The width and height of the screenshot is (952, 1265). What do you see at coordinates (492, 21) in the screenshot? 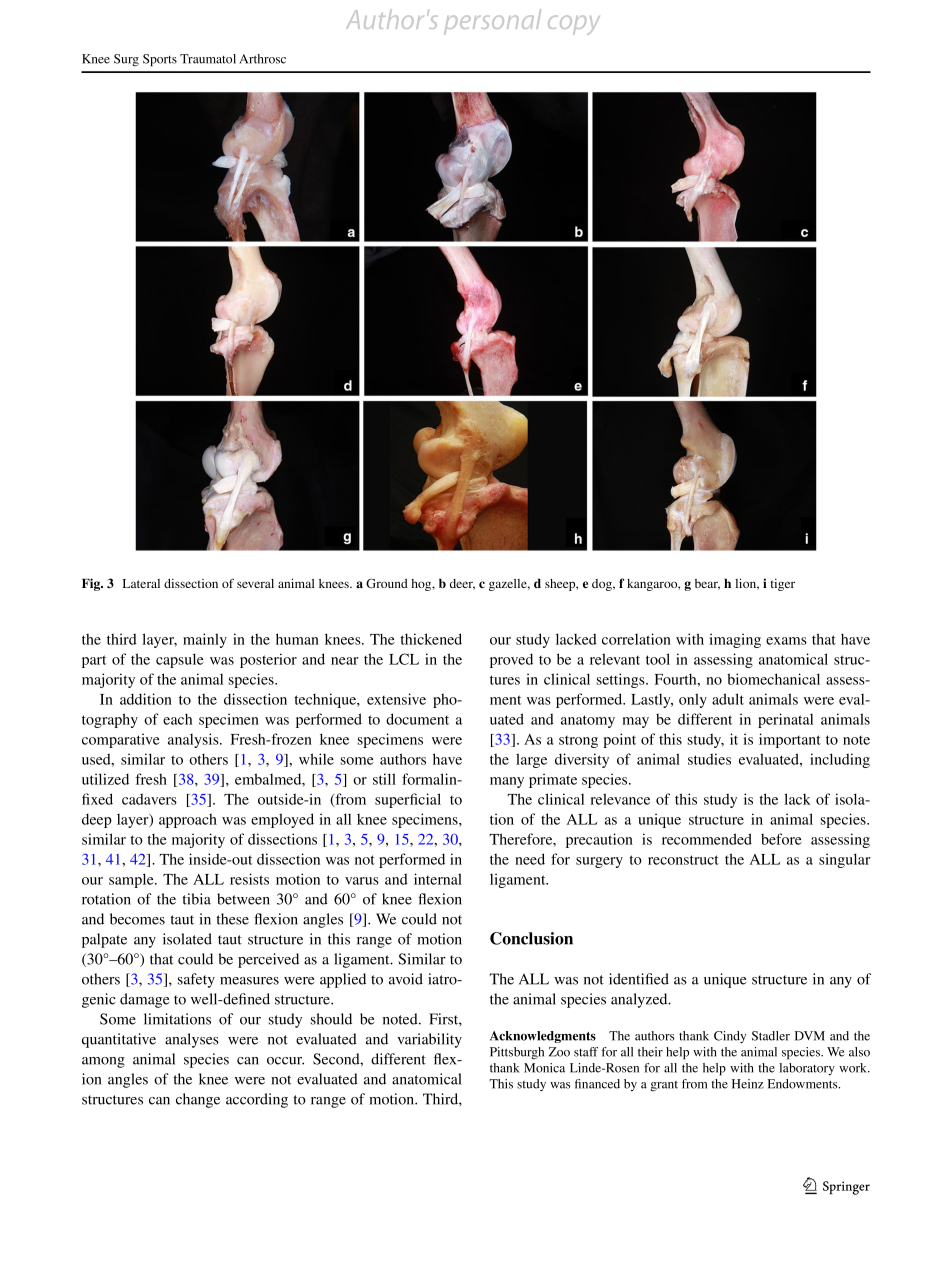
I see `personal` at bounding box center [492, 21].
